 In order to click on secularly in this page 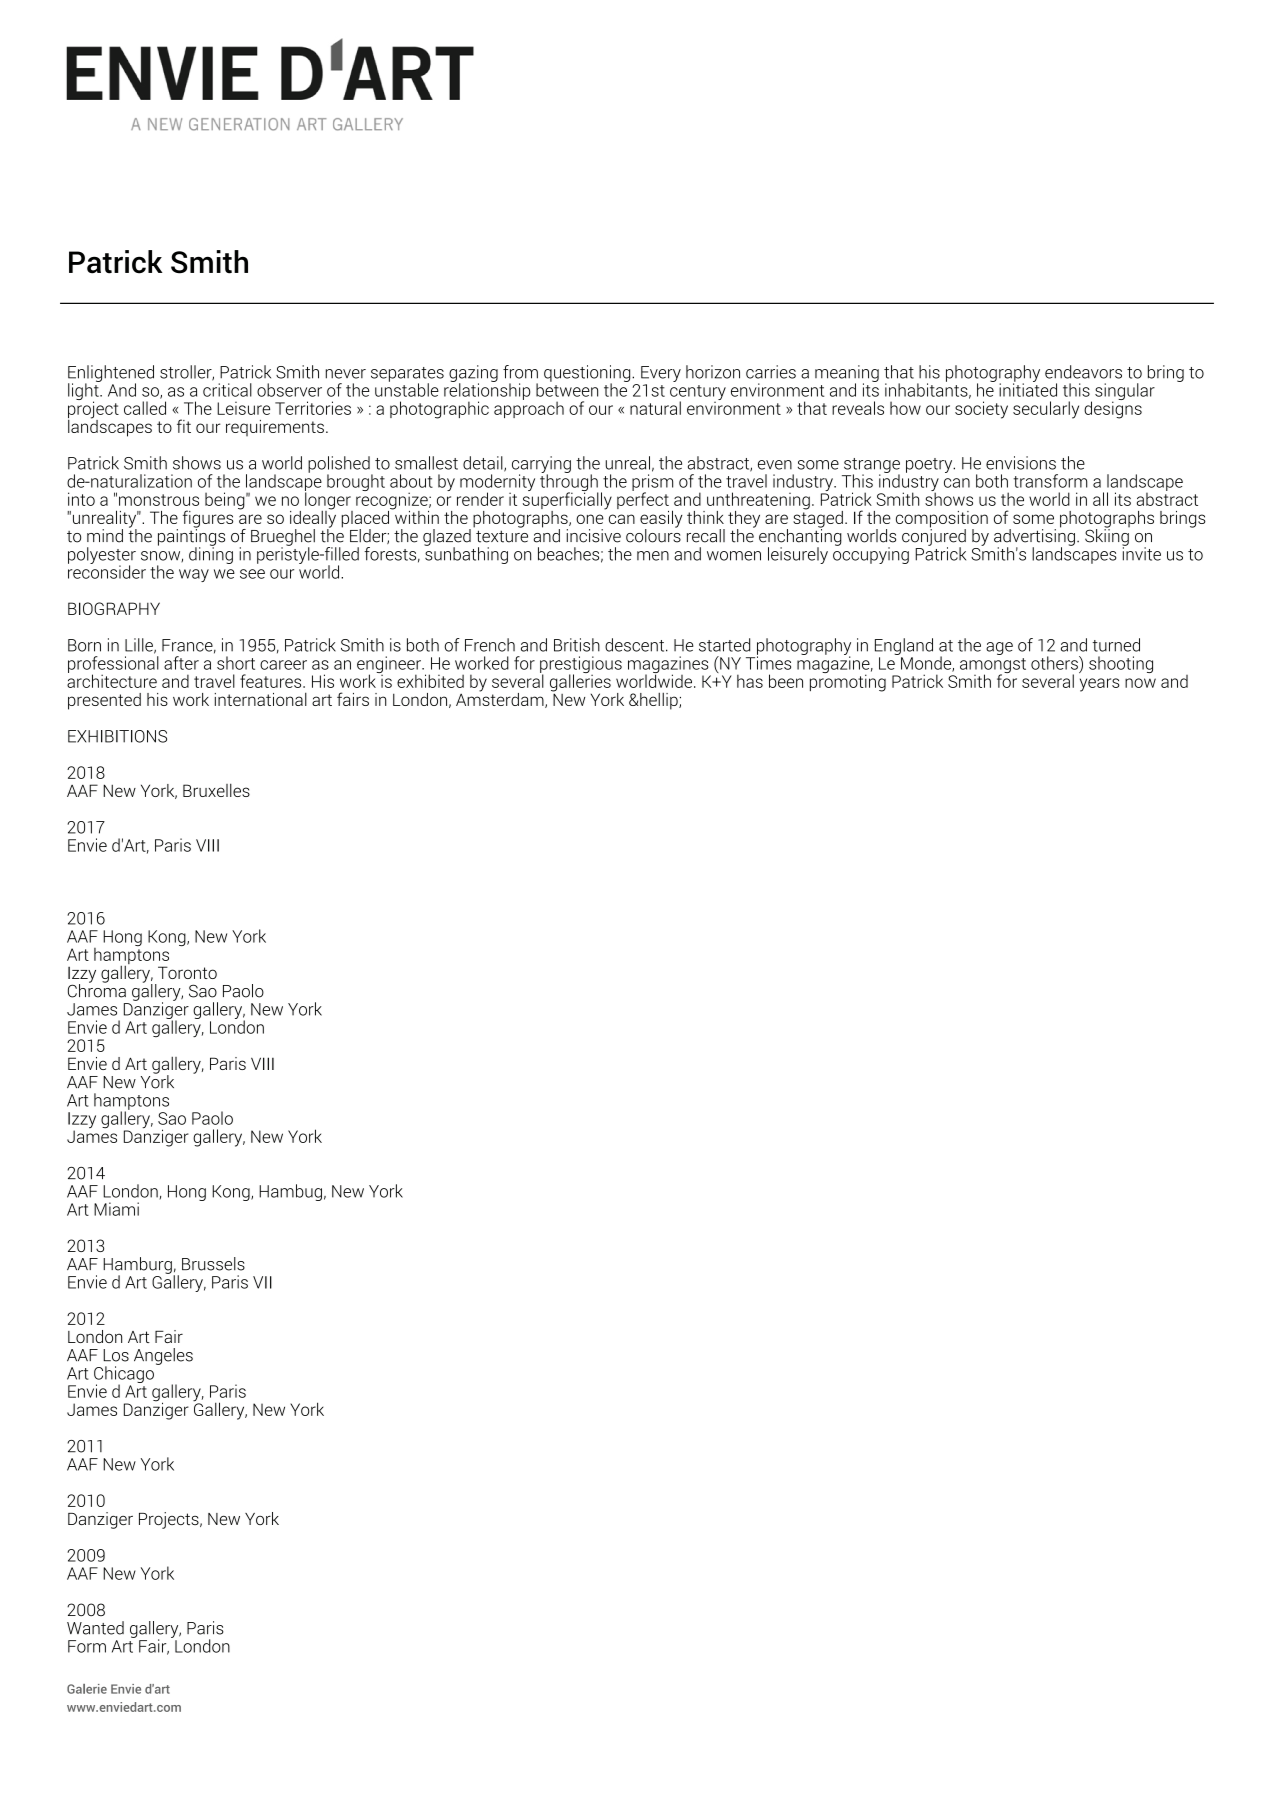, I will do `click(1046, 410)`.
